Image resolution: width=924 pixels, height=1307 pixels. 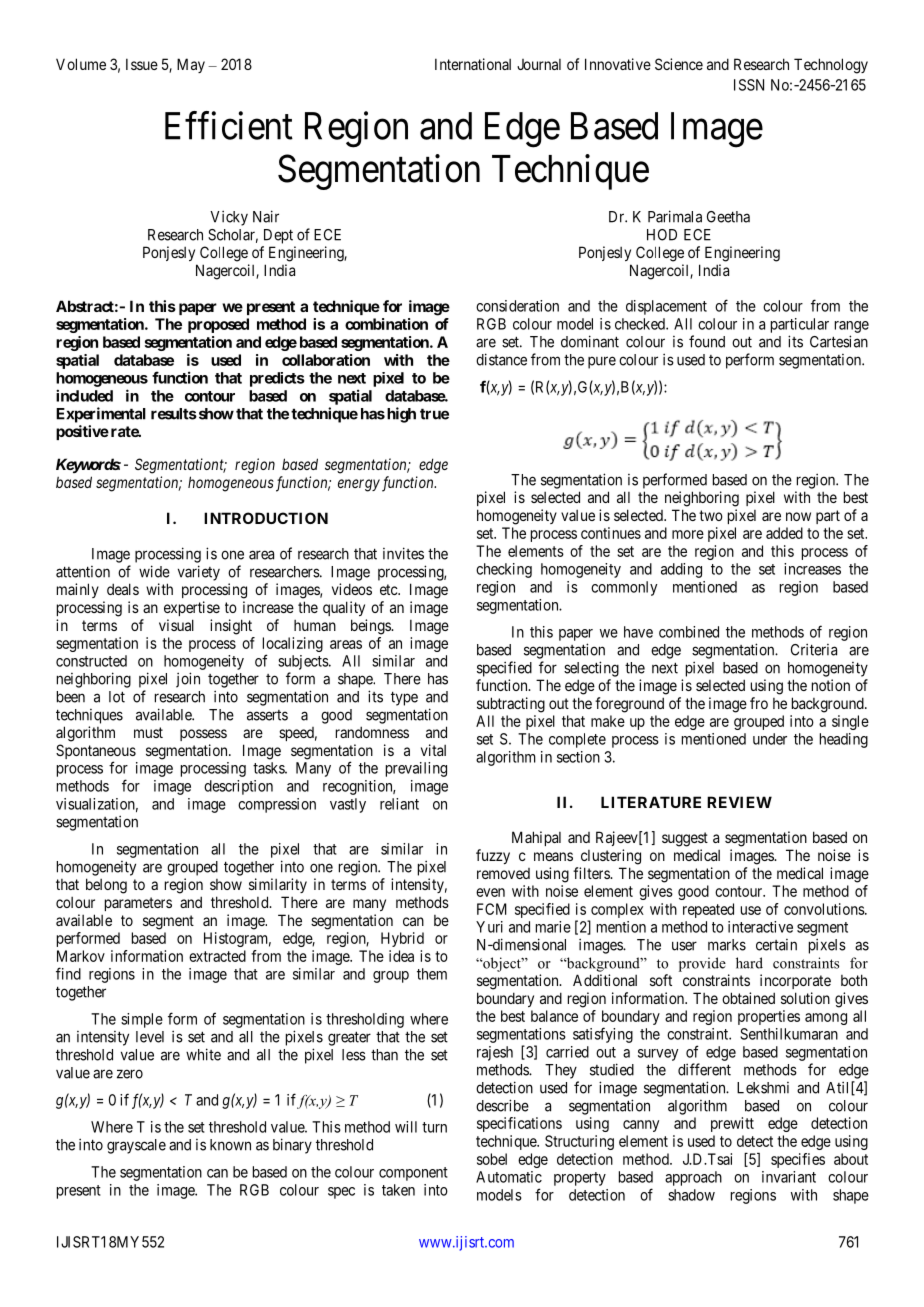 I want to click on even, so click(x=490, y=892).
